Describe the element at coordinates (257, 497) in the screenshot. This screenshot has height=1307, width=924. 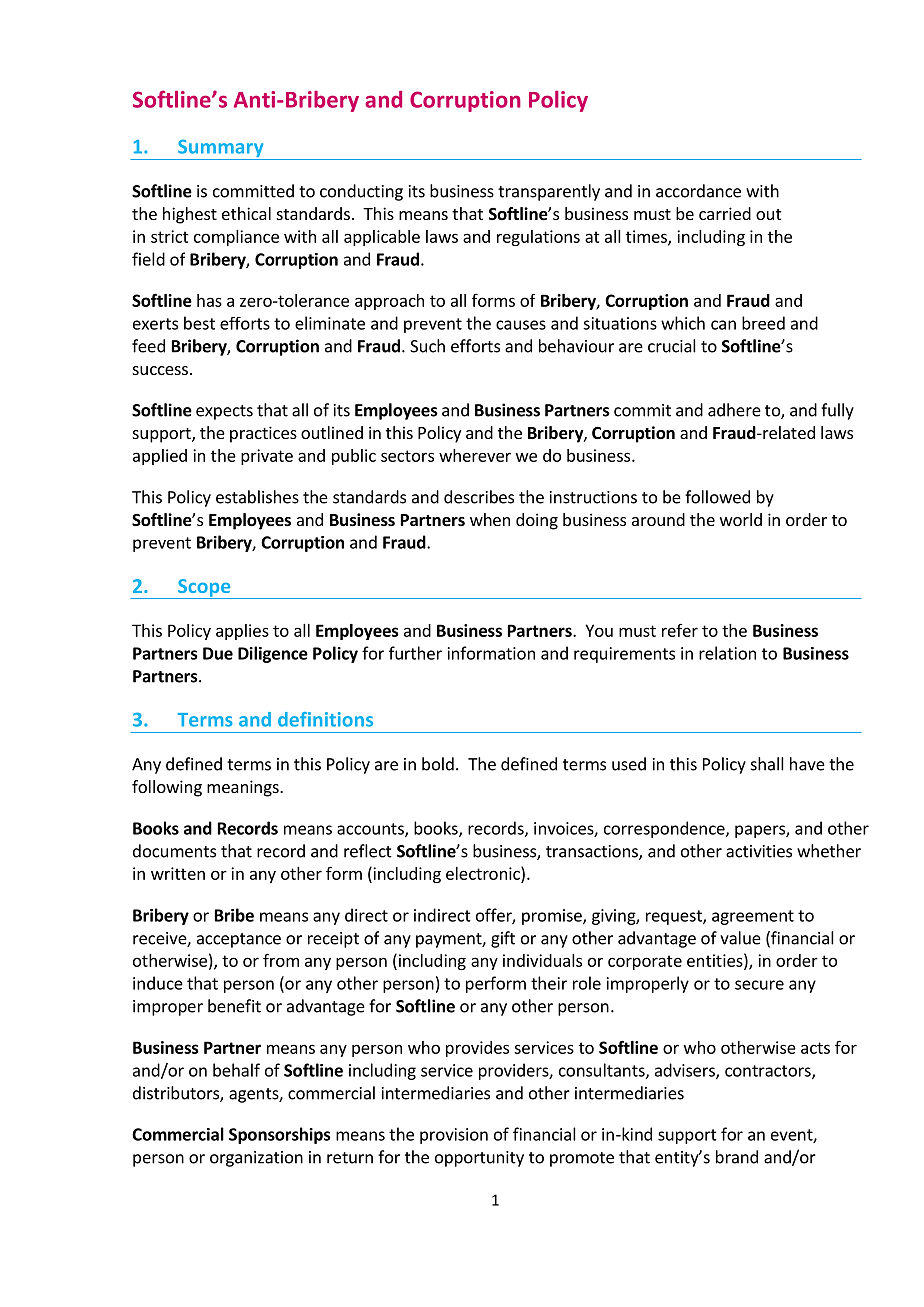
I see `establishes` at that location.
